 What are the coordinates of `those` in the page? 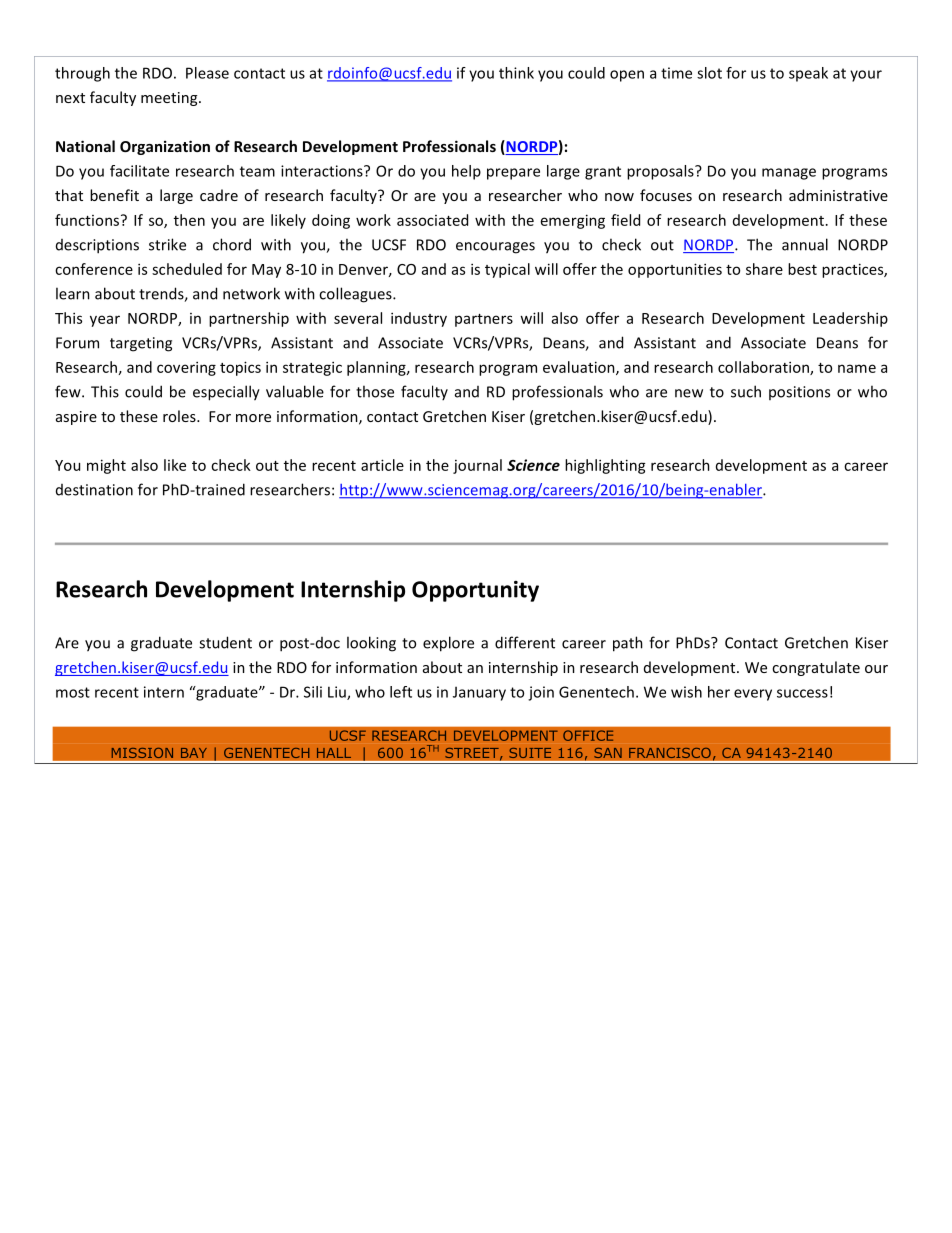 It's located at (375, 391).
